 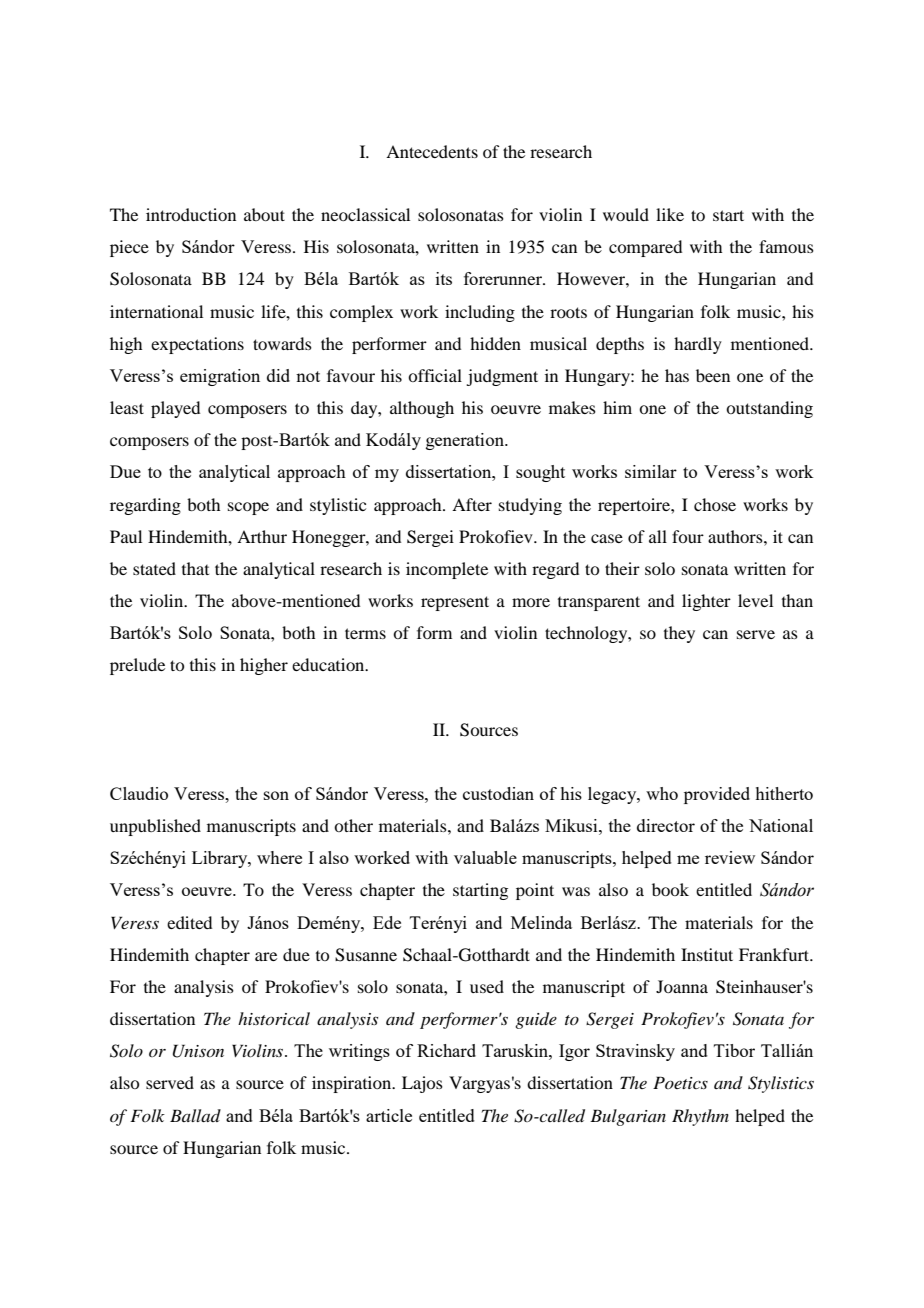 What do you see at coordinates (680, 1082) in the screenshot?
I see `Poetics` at bounding box center [680, 1082].
